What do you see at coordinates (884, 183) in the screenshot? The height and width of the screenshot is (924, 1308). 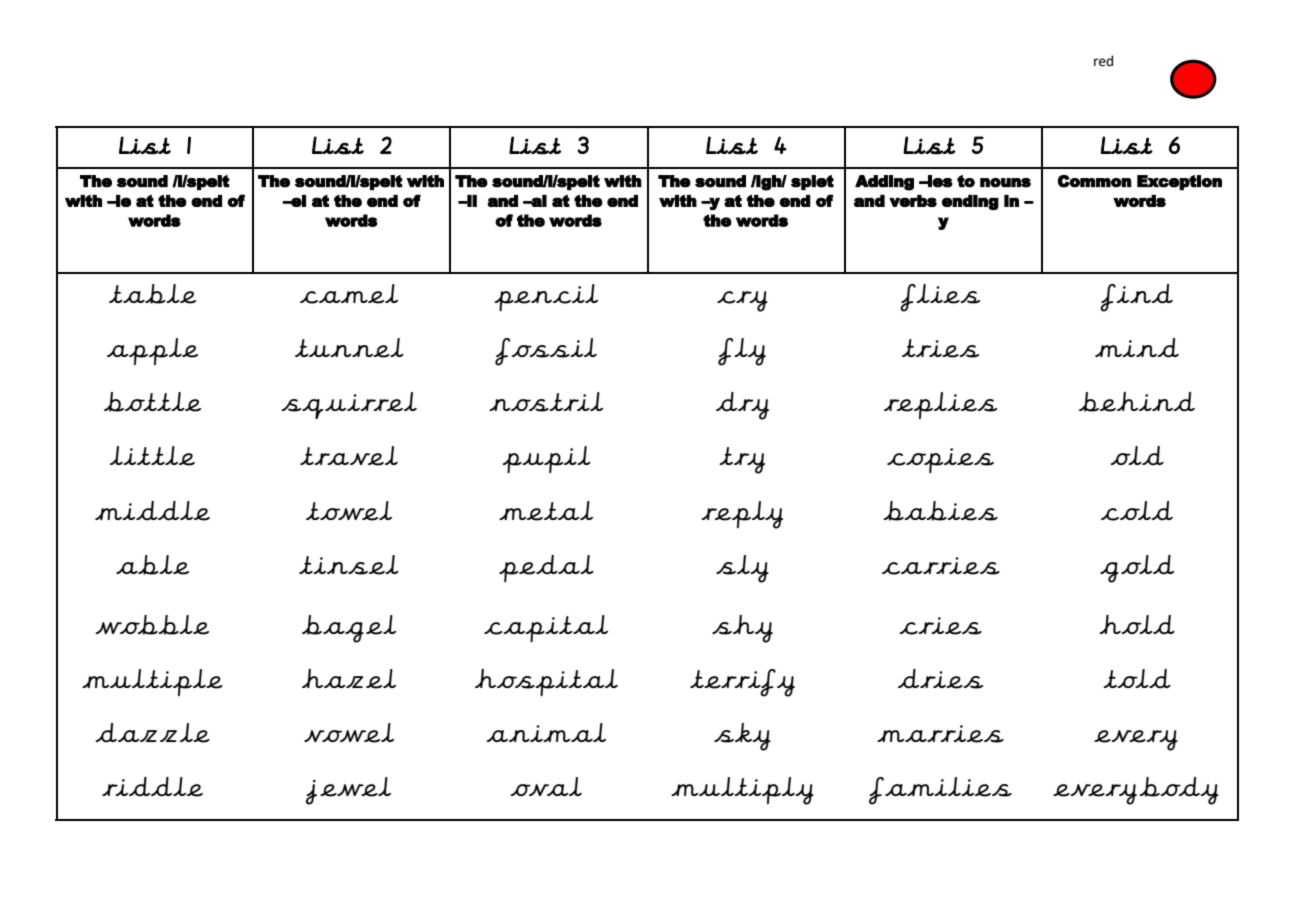 I see `Adding` at bounding box center [884, 183].
